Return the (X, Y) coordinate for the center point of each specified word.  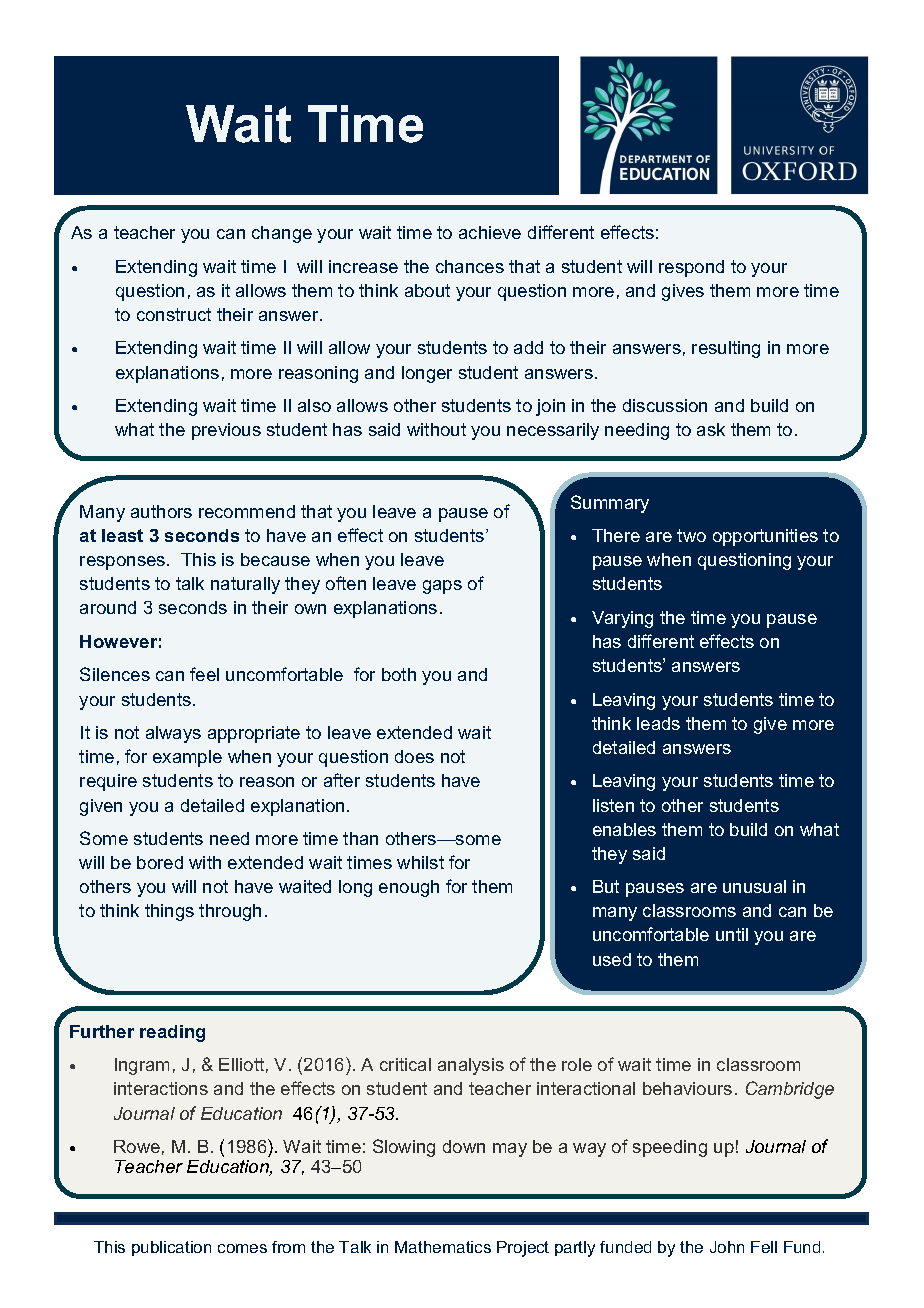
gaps (442, 587)
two (691, 535)
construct (174, 314)
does (414, 756)
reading (172, 1033)
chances (470, 266)
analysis (471, 1066)
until (732, 934)
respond (691, 268)
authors (161, 511)
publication (171, 1248)
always (173, 734)
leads (658, 723)
